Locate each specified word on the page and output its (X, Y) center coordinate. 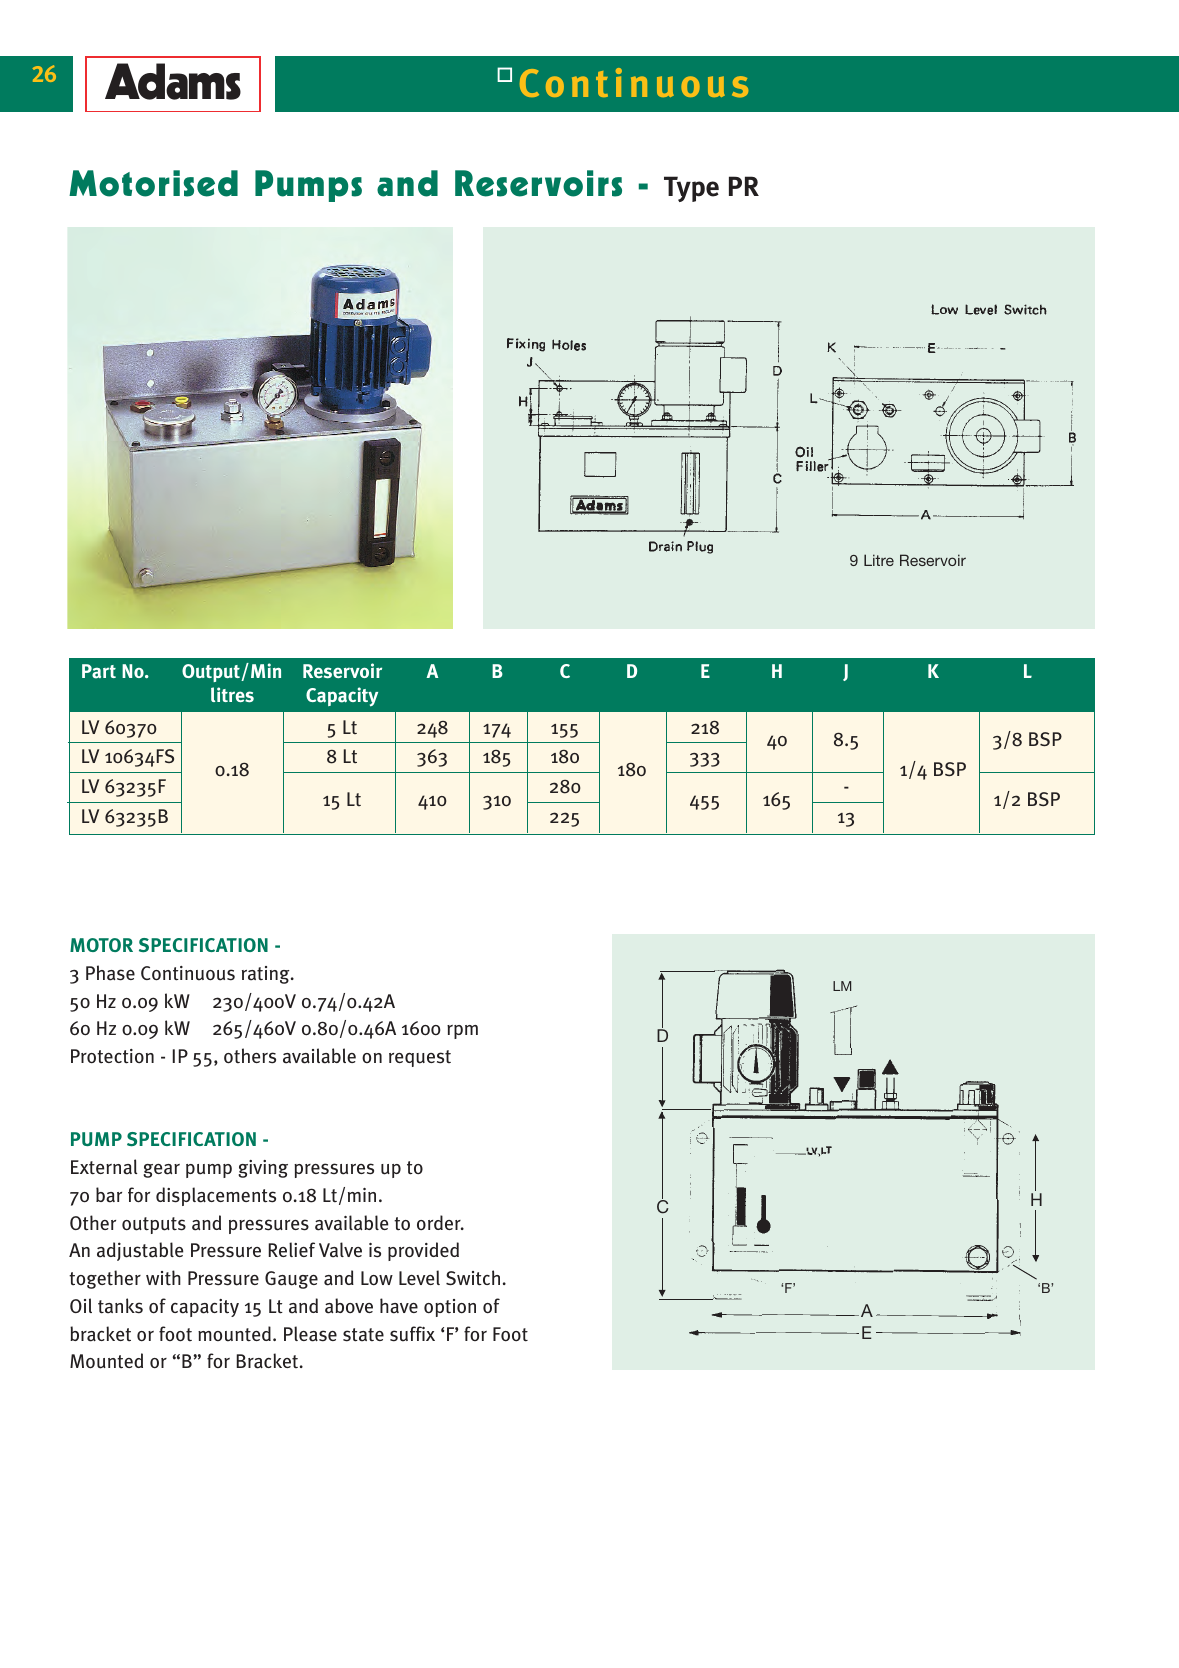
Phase (110, 973)
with (163, 1278)
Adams (173, 81)
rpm (462, 1032)
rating (267, 975)
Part (99, 671)
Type (691, 189)
